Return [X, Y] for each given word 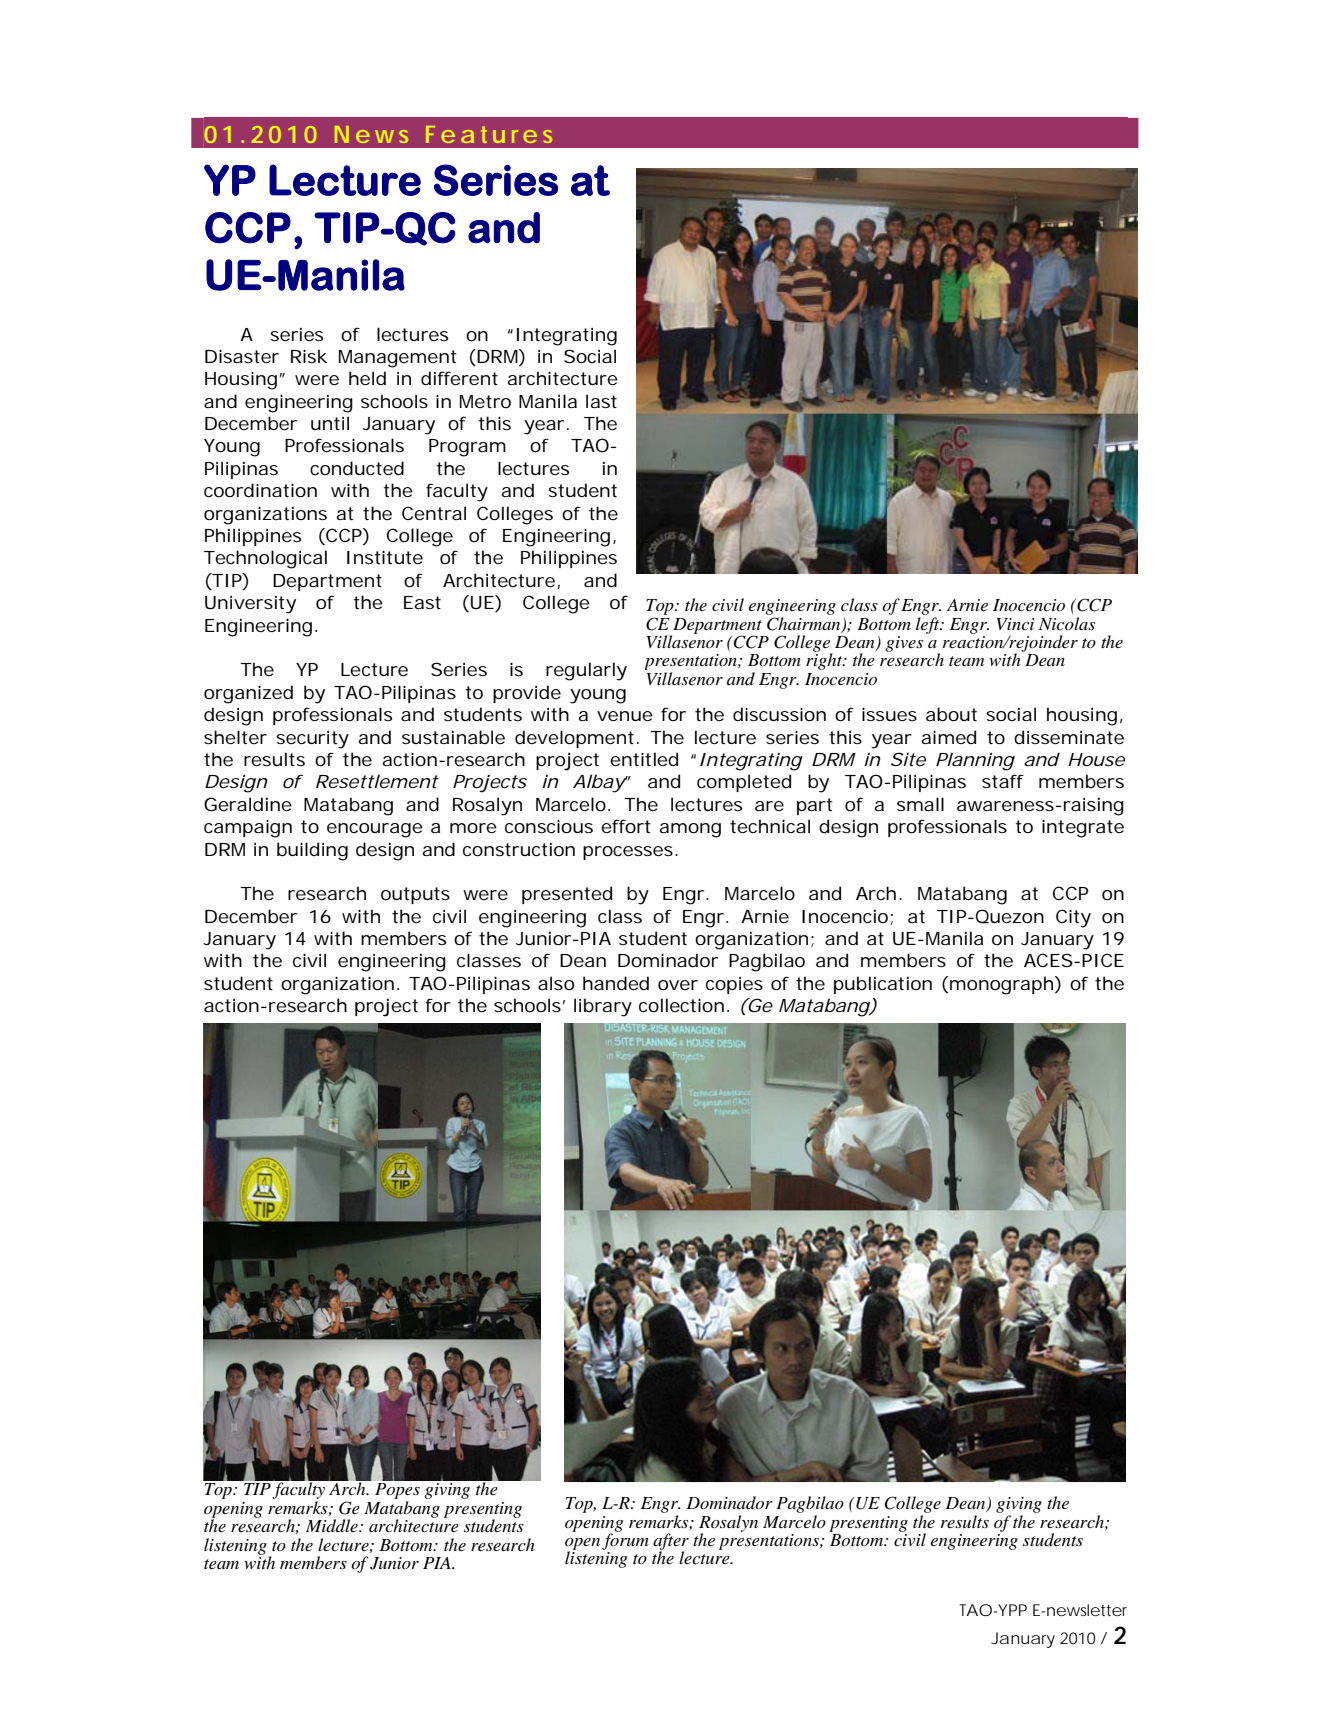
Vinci [1015, 624]
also [556, 983]
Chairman [804, 623]
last [601, 401]
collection [681, 1005]
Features [489, 134]
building [312, 851]
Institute [385, 557]
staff [1003, 781]
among [690, 830]
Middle [333, 1526]
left [929, 624]
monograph [1001, 985]
